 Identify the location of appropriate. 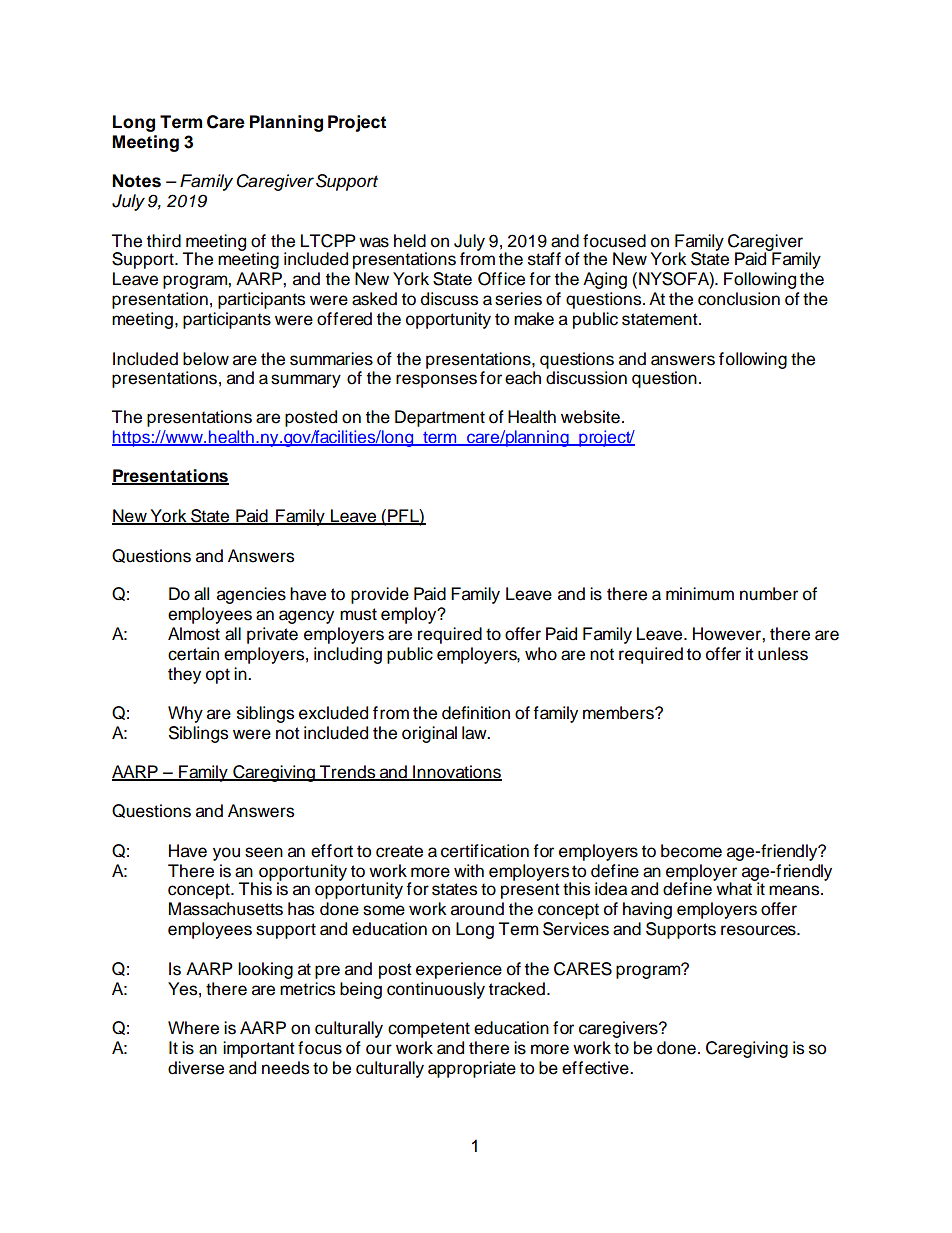
(472, 1069).
